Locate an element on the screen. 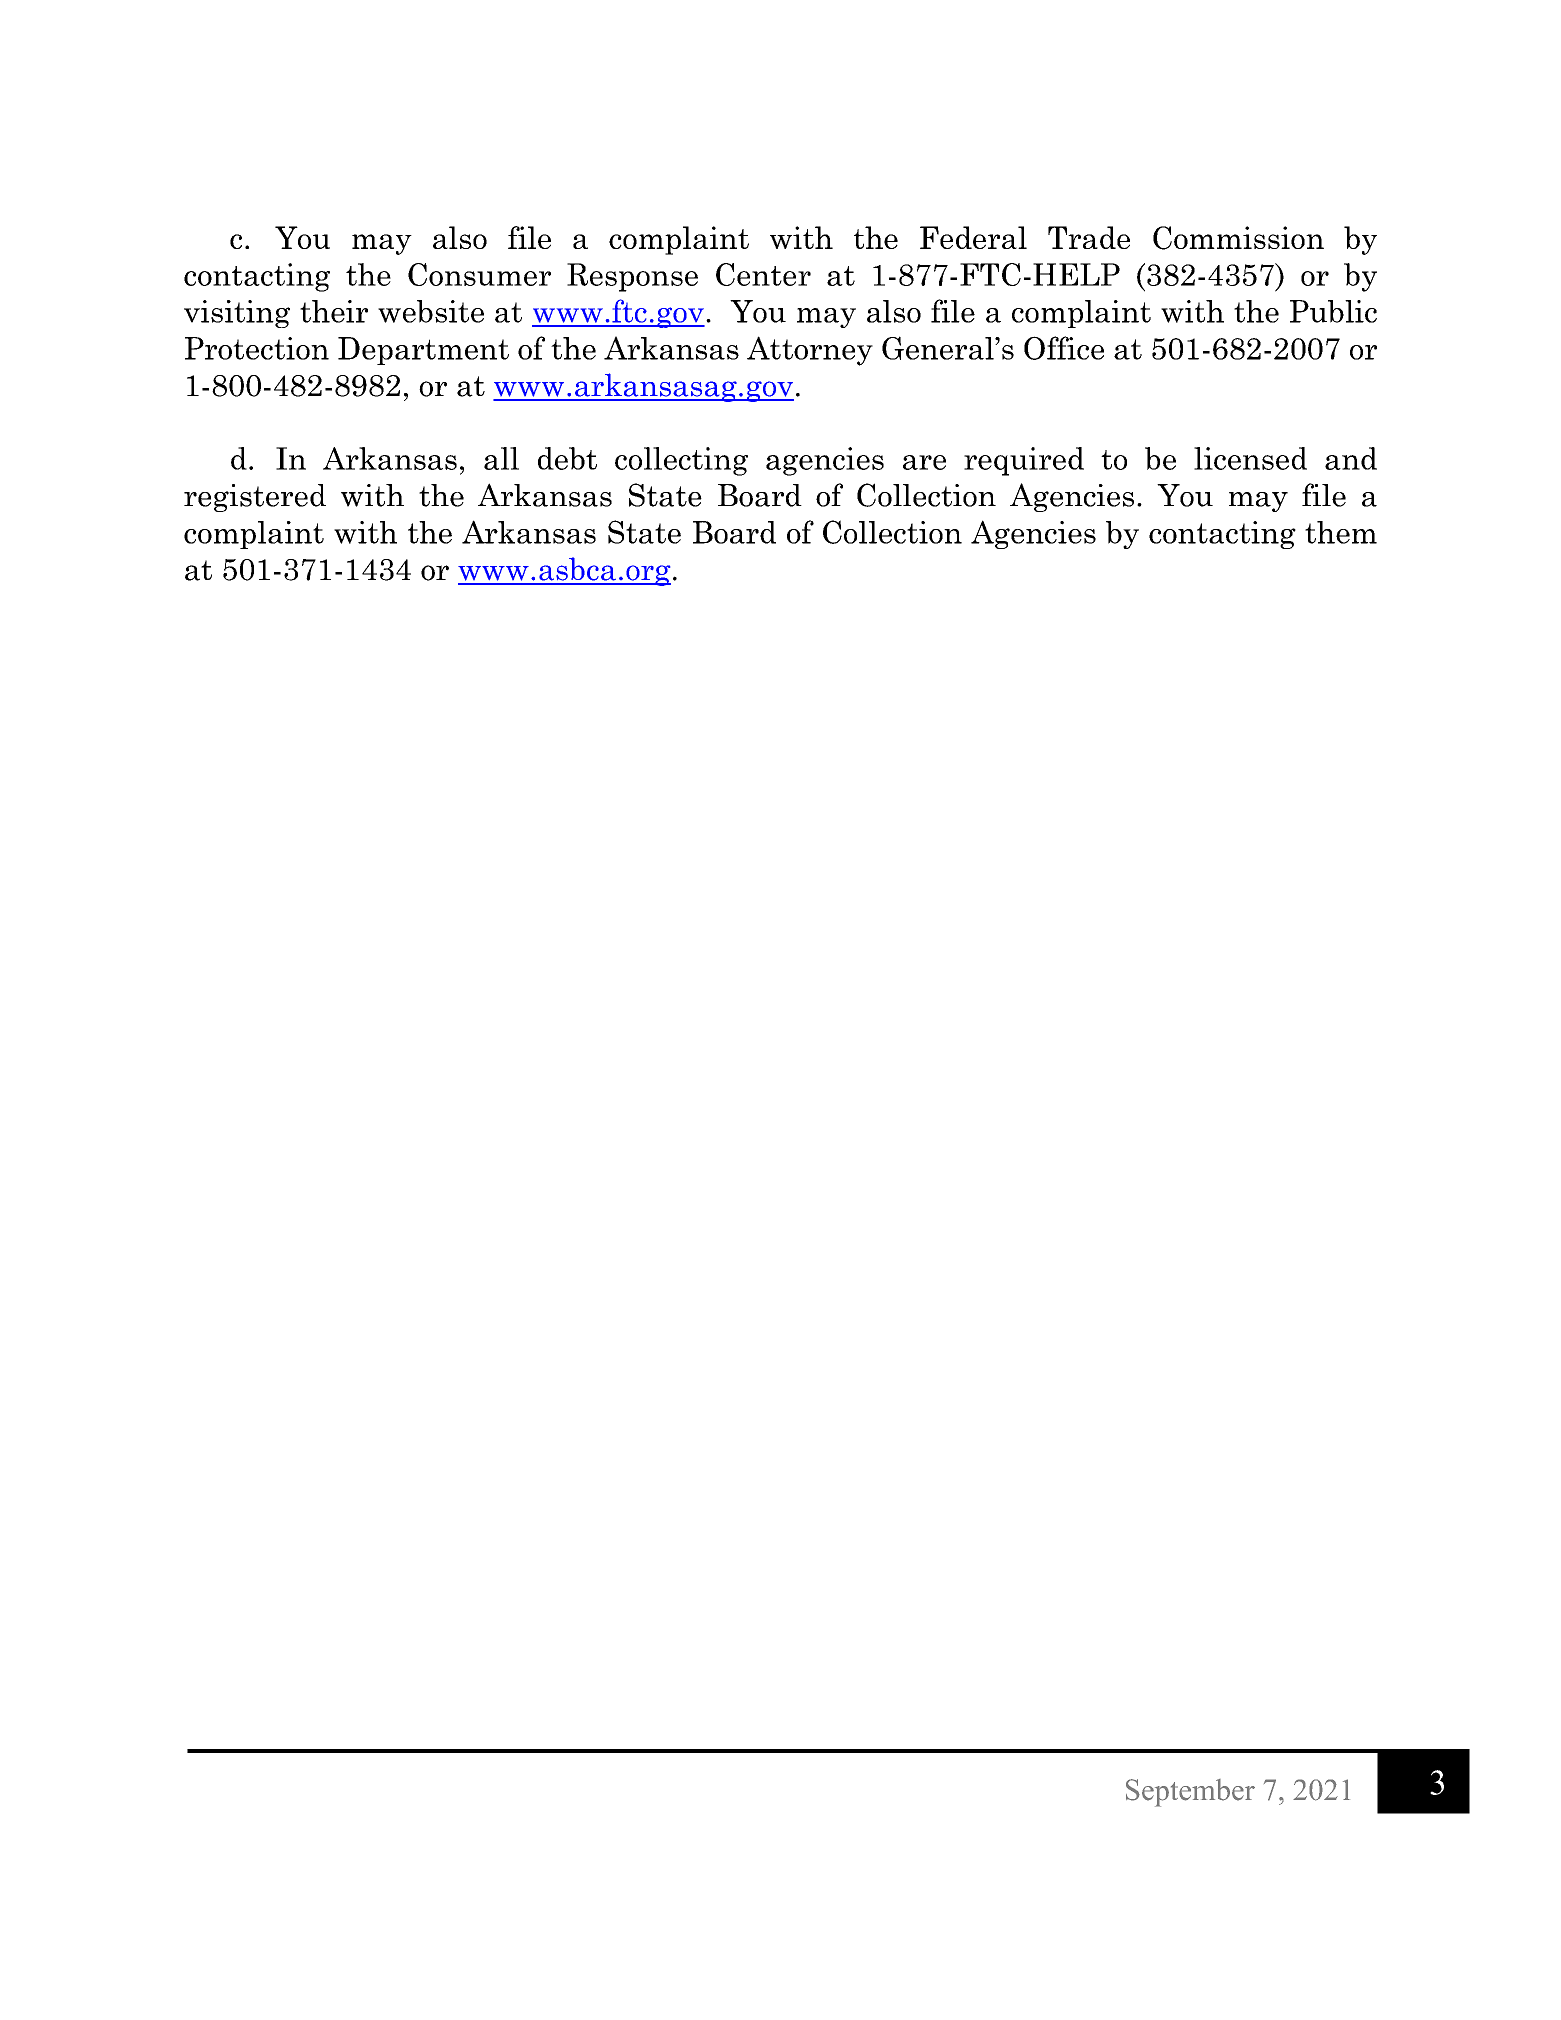  licensed is located at coordinates (1250, 458).
